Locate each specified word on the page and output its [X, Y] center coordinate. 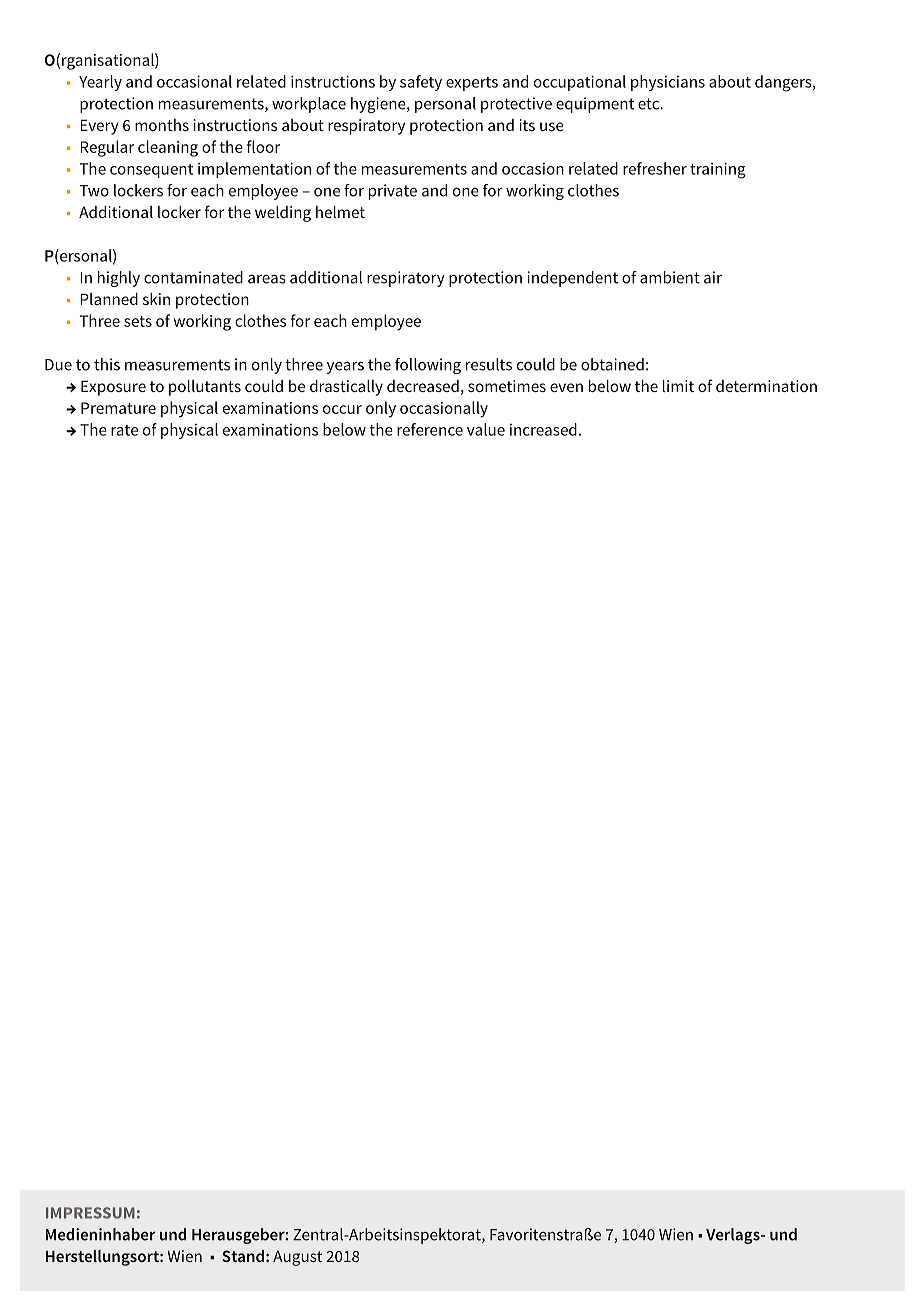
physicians [668, 83]
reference [430, 429]
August [297, 1258]
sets [138, 321]
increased [543, 429]
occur [342, 409]
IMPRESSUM [90, 1213]
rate [124, 430]
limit [678, 386]
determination [766, 386]
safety [421, 83]
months [162, 125]
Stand [243, 1256]
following [428, 366]
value [486, 429]
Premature [118, 408]
